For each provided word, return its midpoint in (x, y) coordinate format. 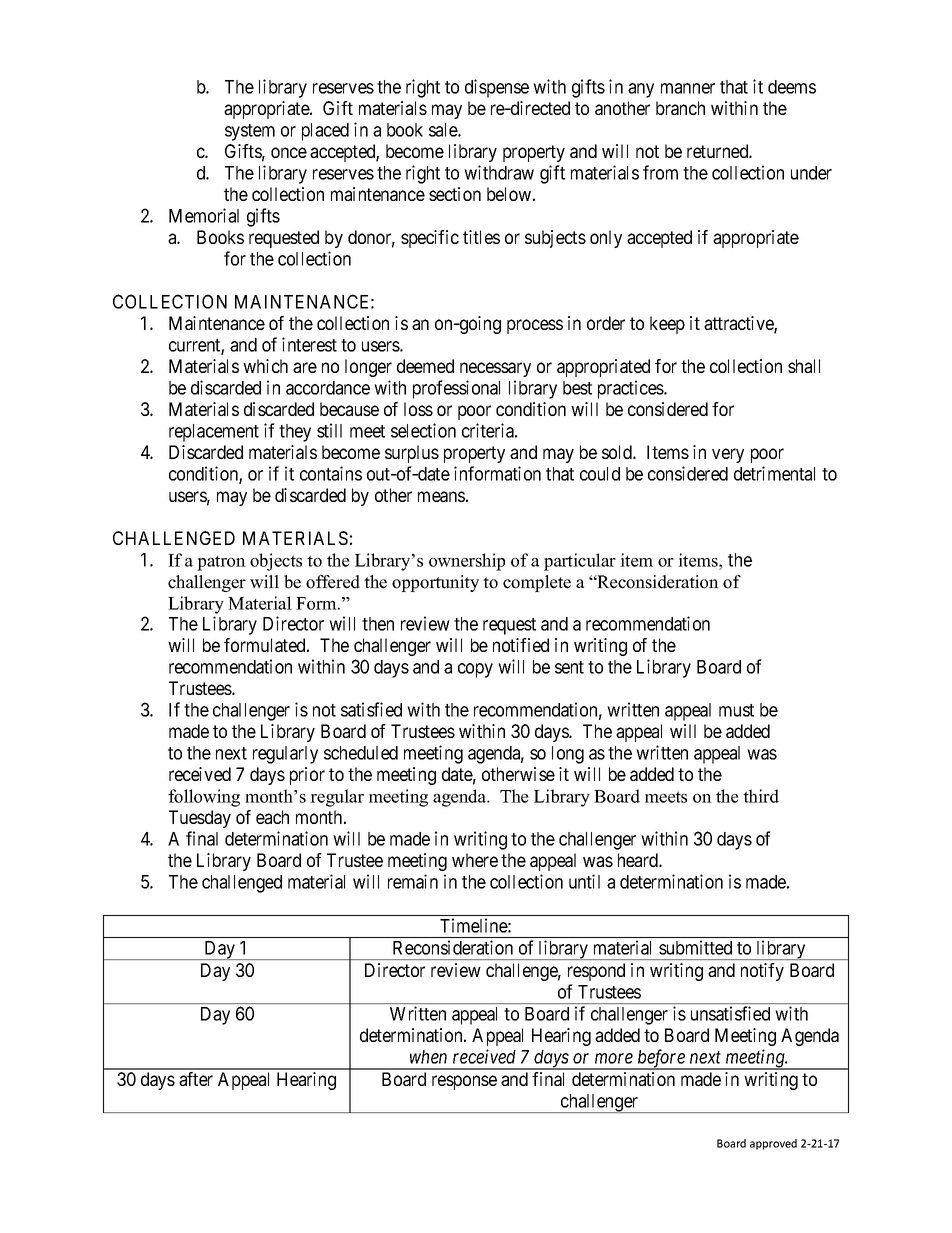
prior (307, 776)
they (295, 433)
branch (680, 108)
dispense (497, 88)
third (761, 796)
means (441, 496)
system (250, 132)
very (728, 455)
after (196, 1079)
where (475, 860)
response (464, 1082)
